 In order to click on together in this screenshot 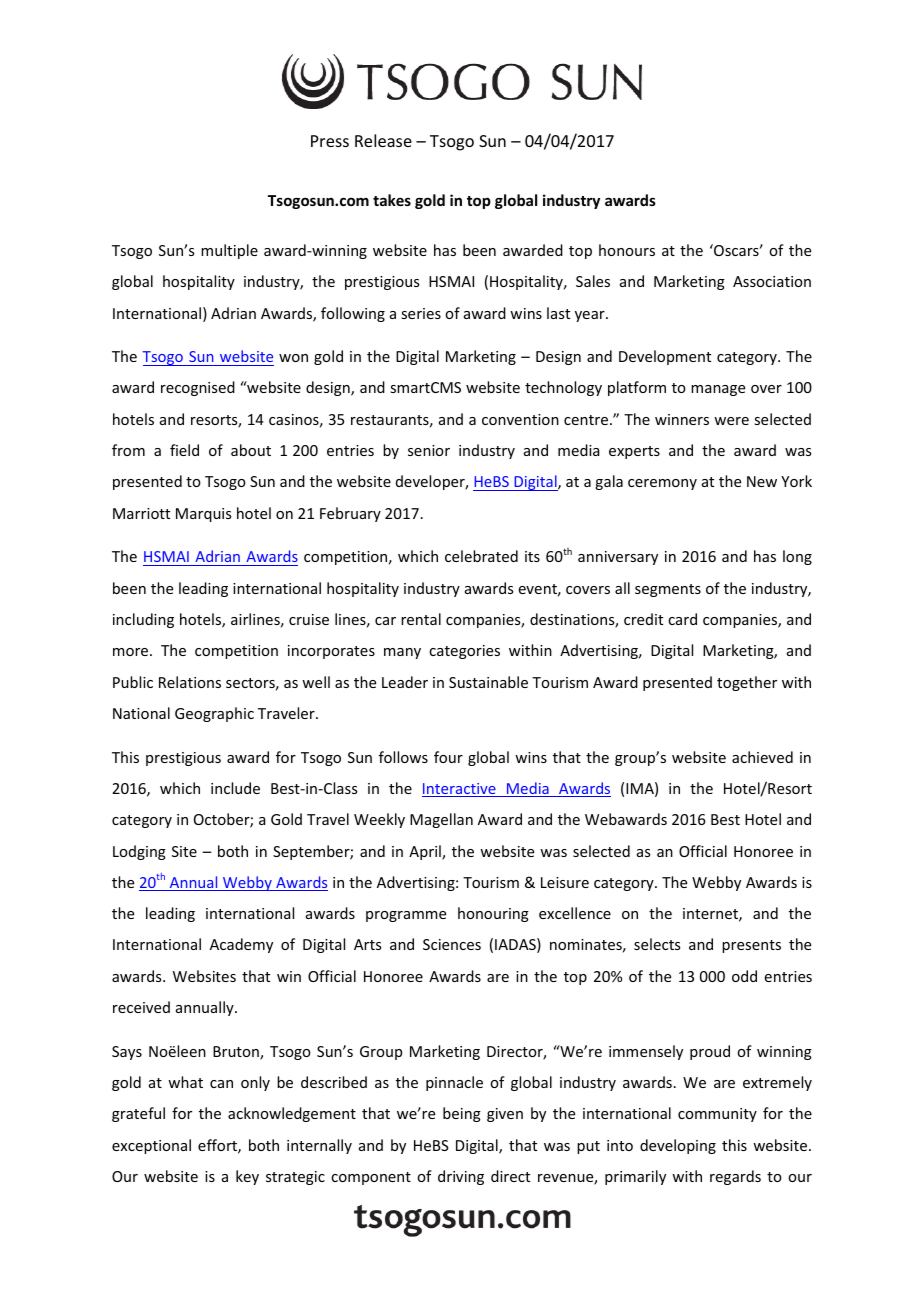, I will do `click(747, 683)`.
